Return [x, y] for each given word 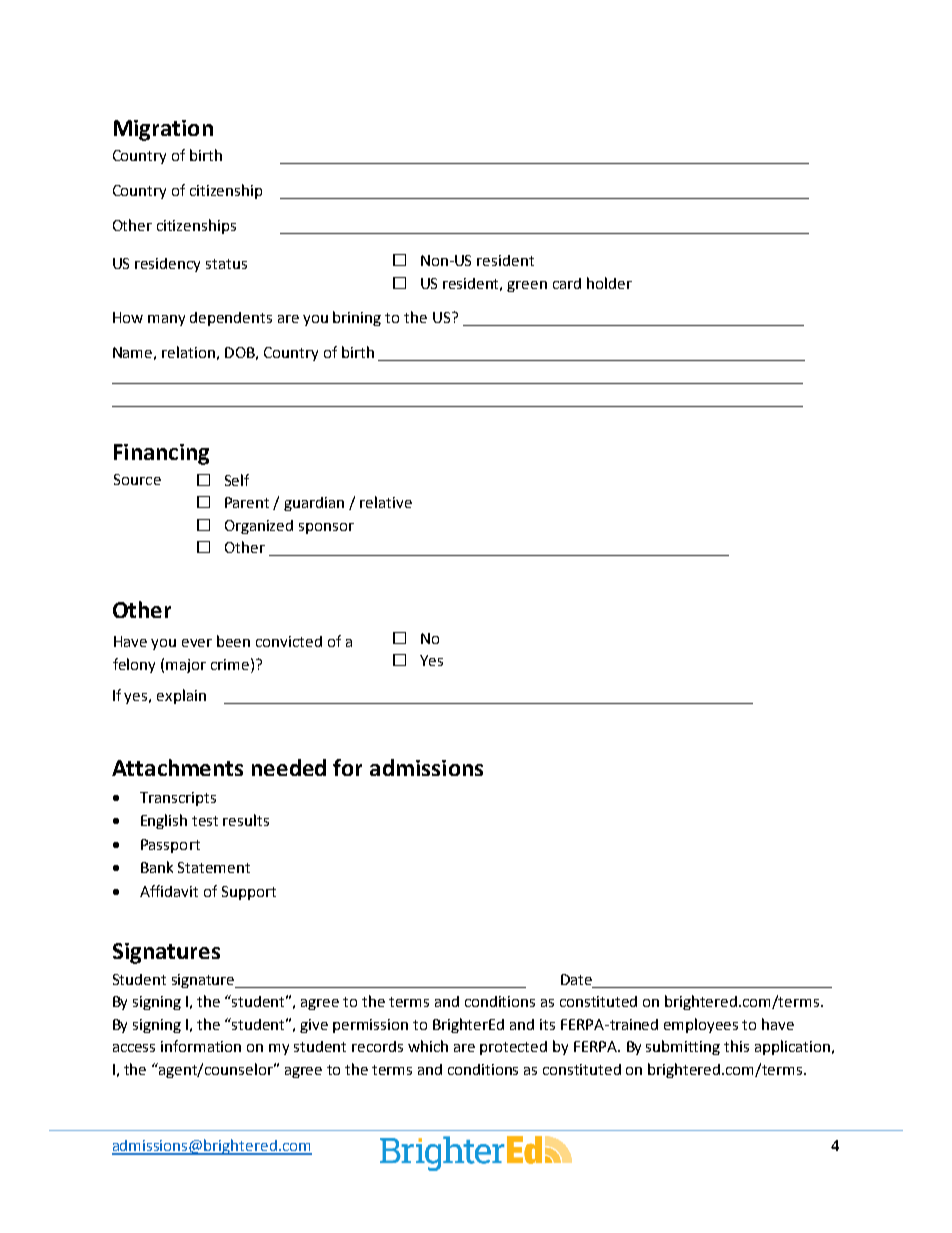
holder [609, 283]
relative [386, 502]
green [527, 286]
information [201, 1046]
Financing [161, 454]
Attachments [177, 767]
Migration [163, 130]
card [567, 283]
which [428, 1046]
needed [289, 767]
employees [701, 1025]
